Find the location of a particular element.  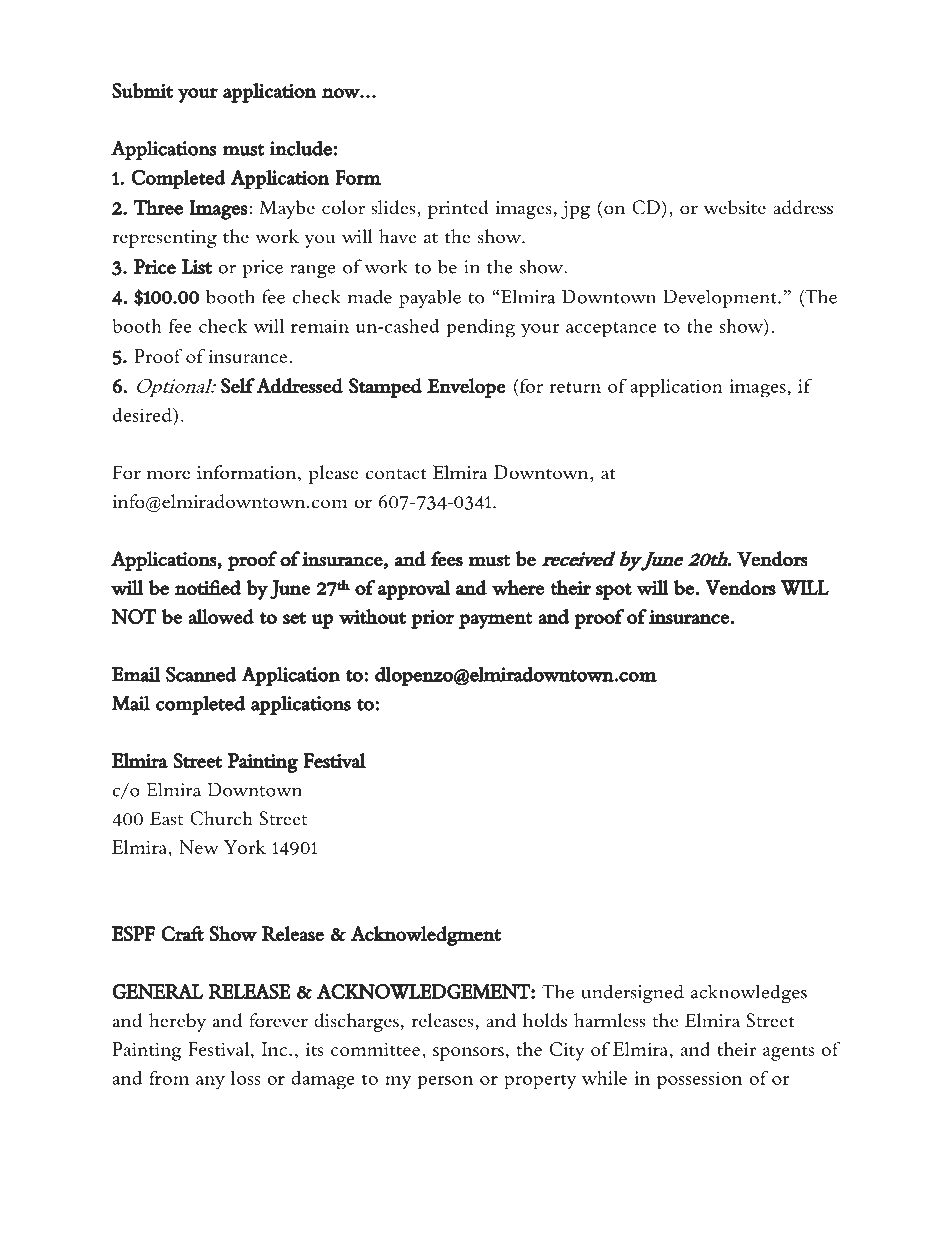

acknowledges is located at coordinates (749, 993).
